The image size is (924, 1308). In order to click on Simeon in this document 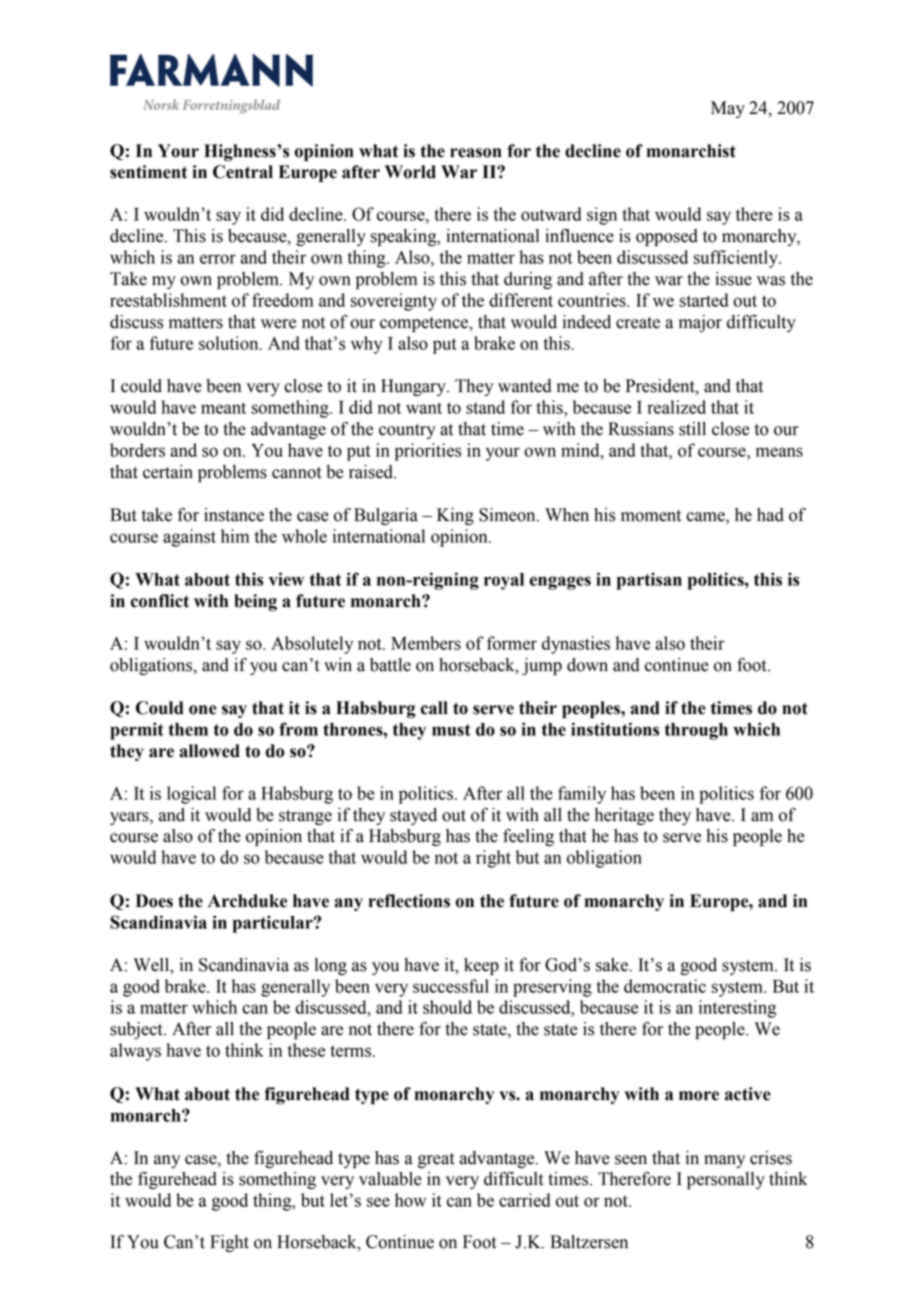, I will do `click(508, 515)`.
